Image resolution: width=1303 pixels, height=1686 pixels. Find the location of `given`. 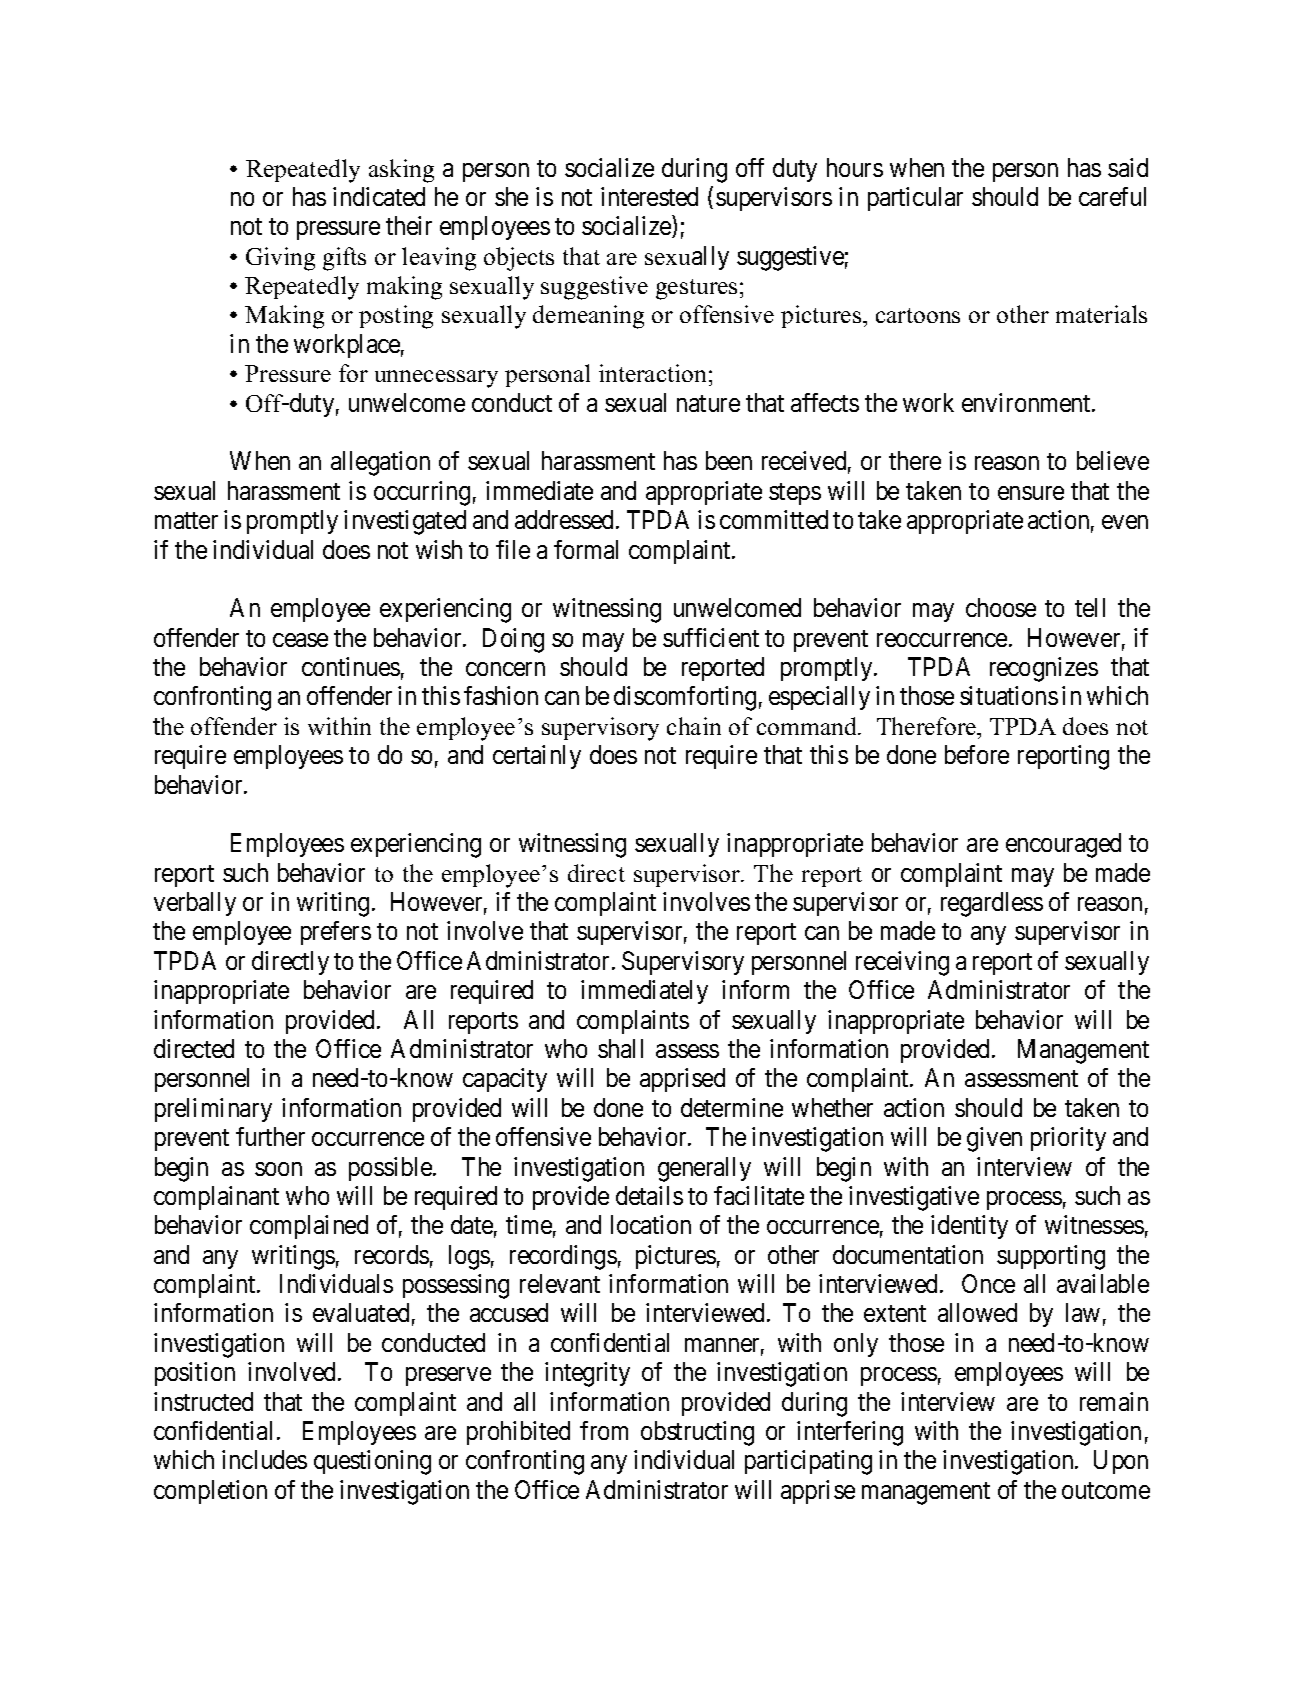

given is located at coordinates (994, 1139).
